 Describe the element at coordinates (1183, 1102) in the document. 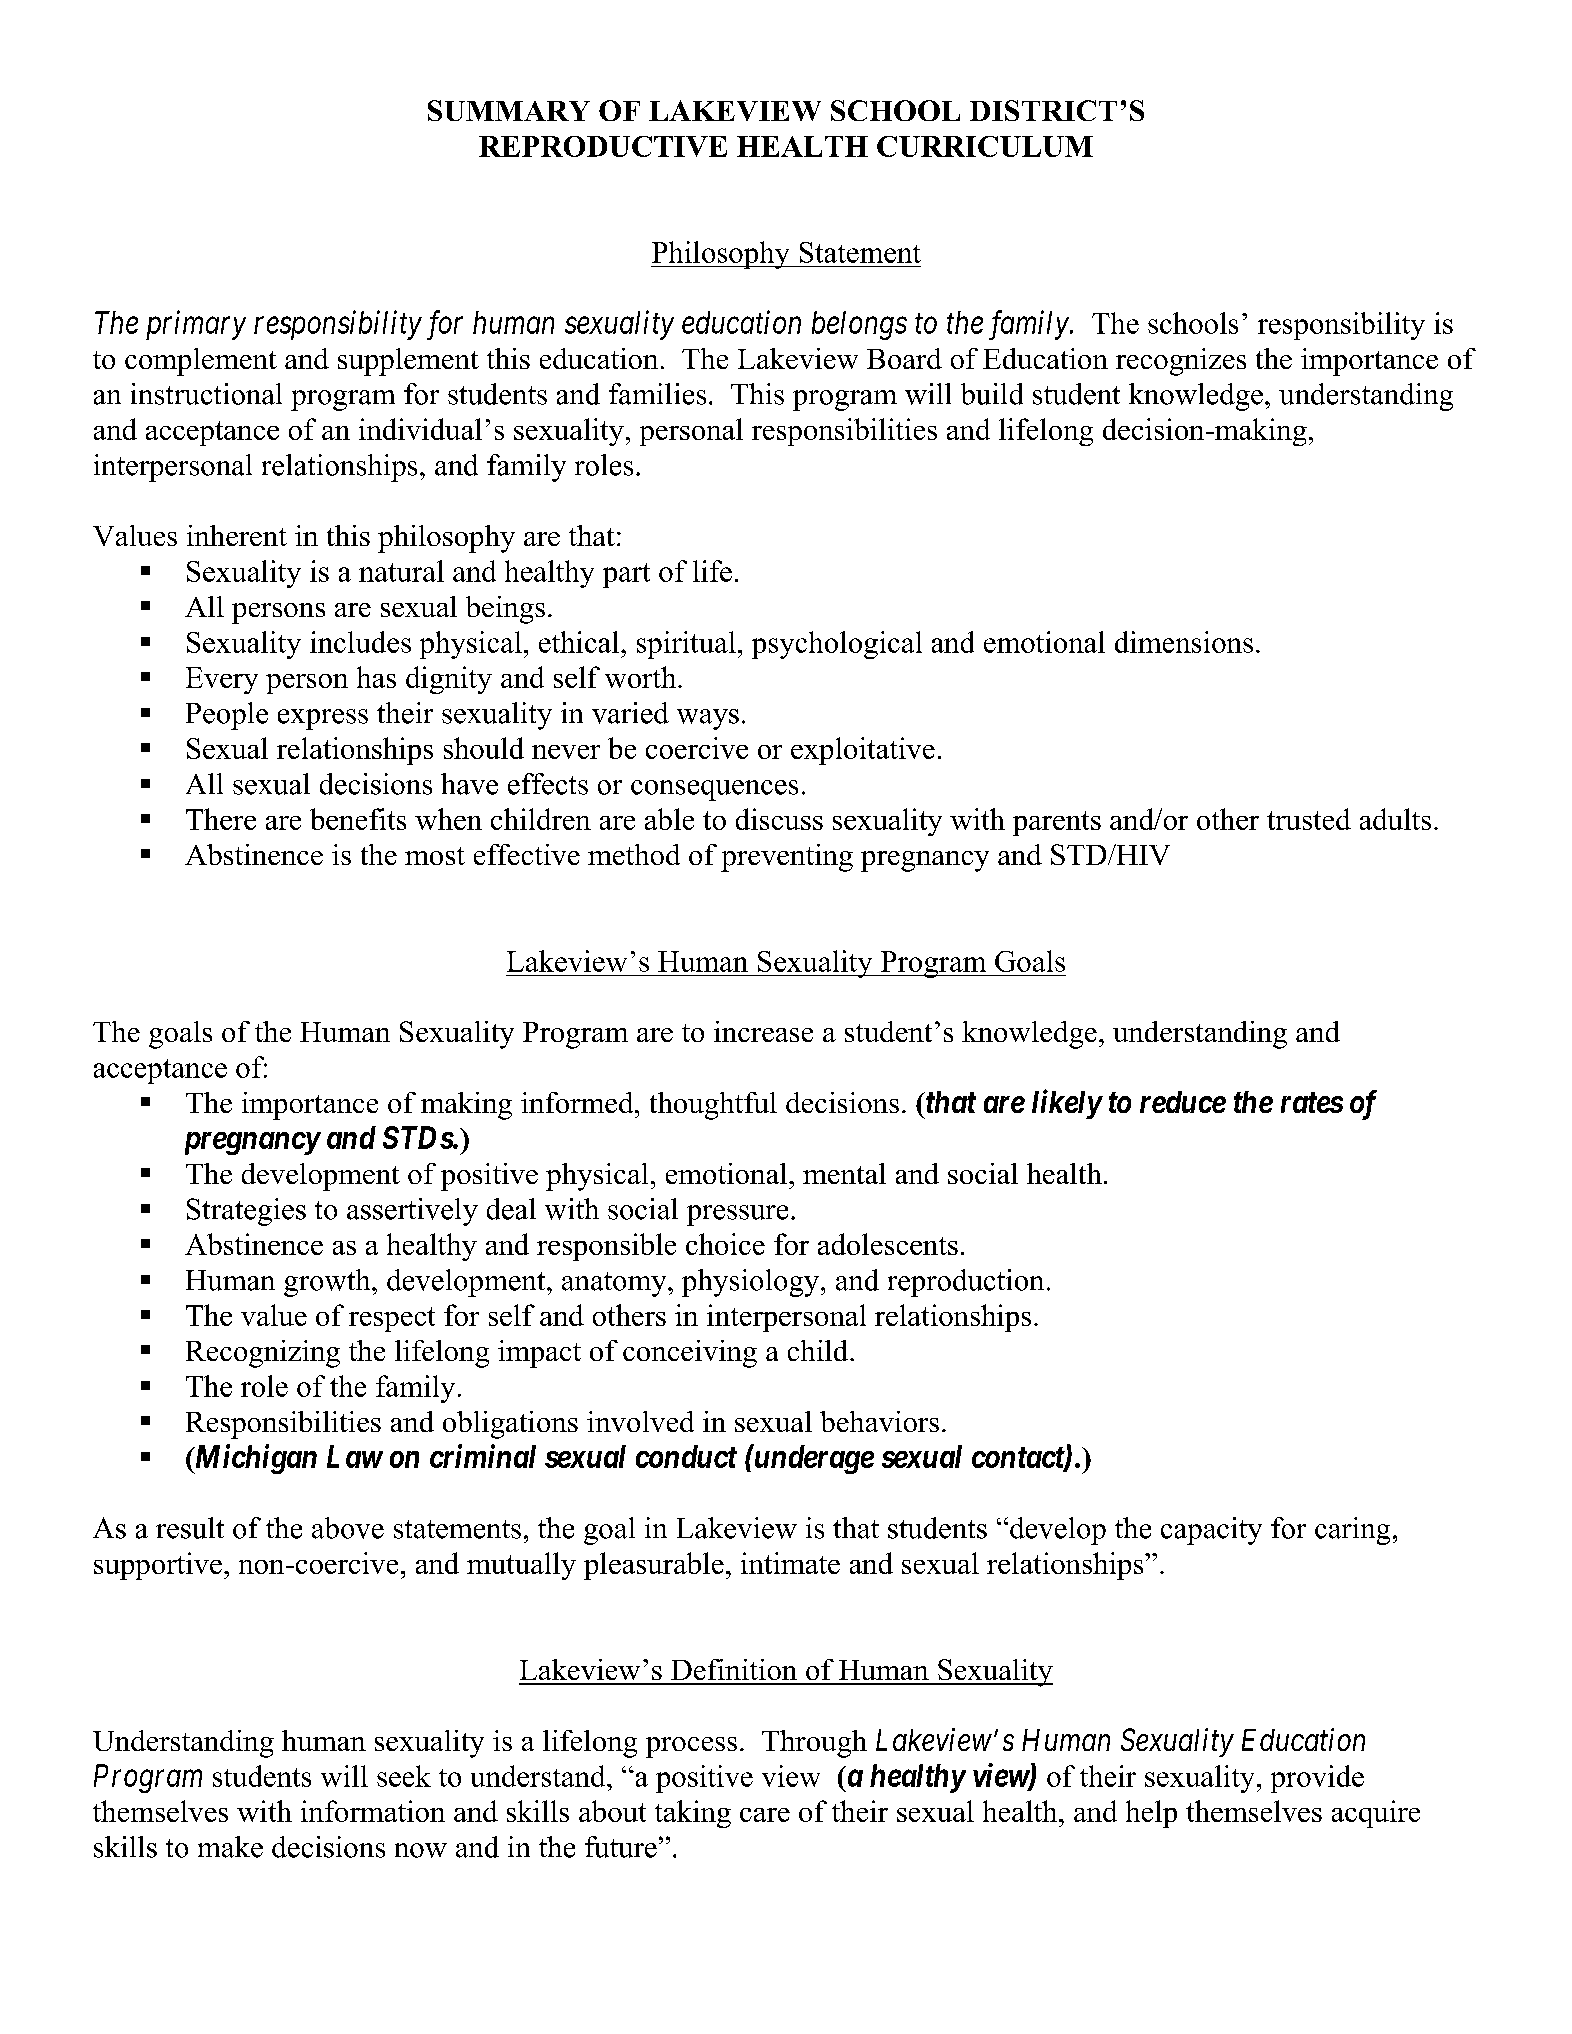

I see `reduce` at that location.
